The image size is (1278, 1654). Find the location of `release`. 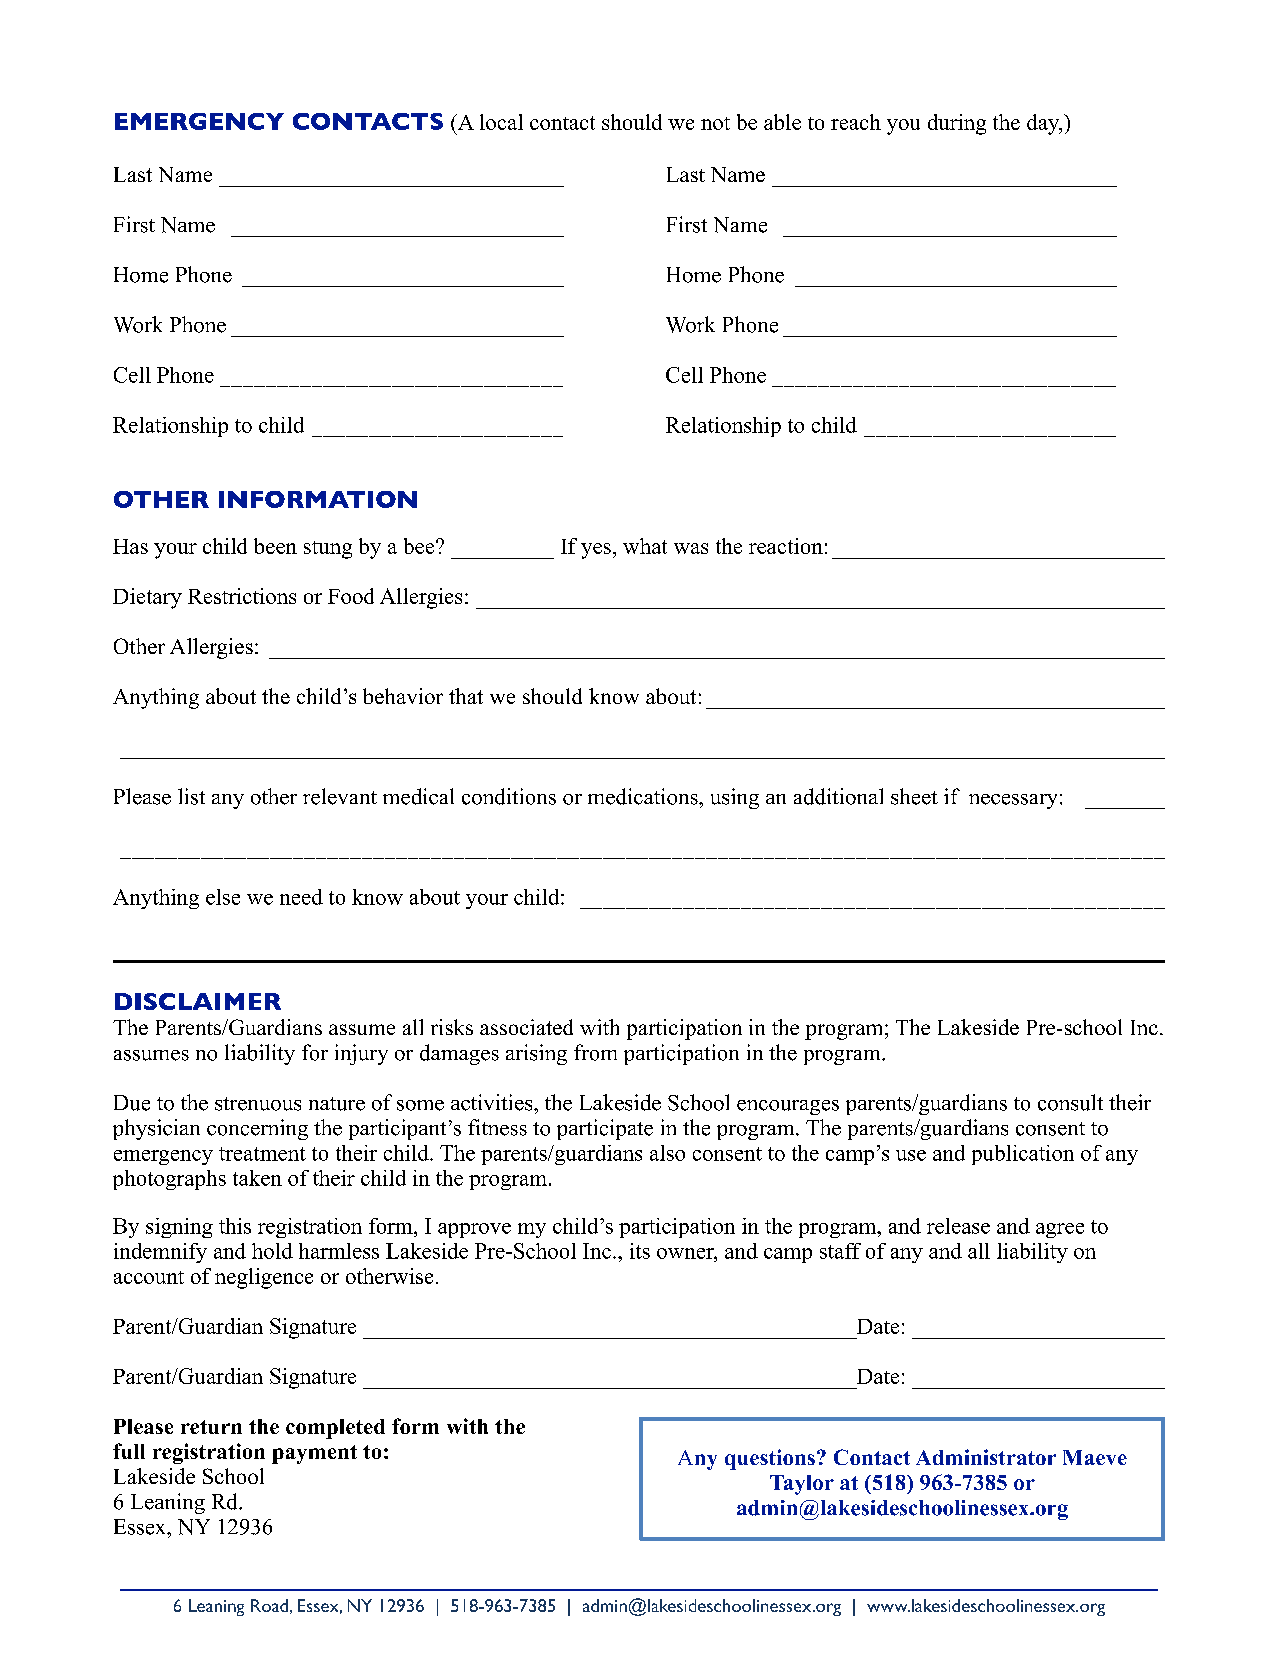

release is located at coordinates (958, 1226).
